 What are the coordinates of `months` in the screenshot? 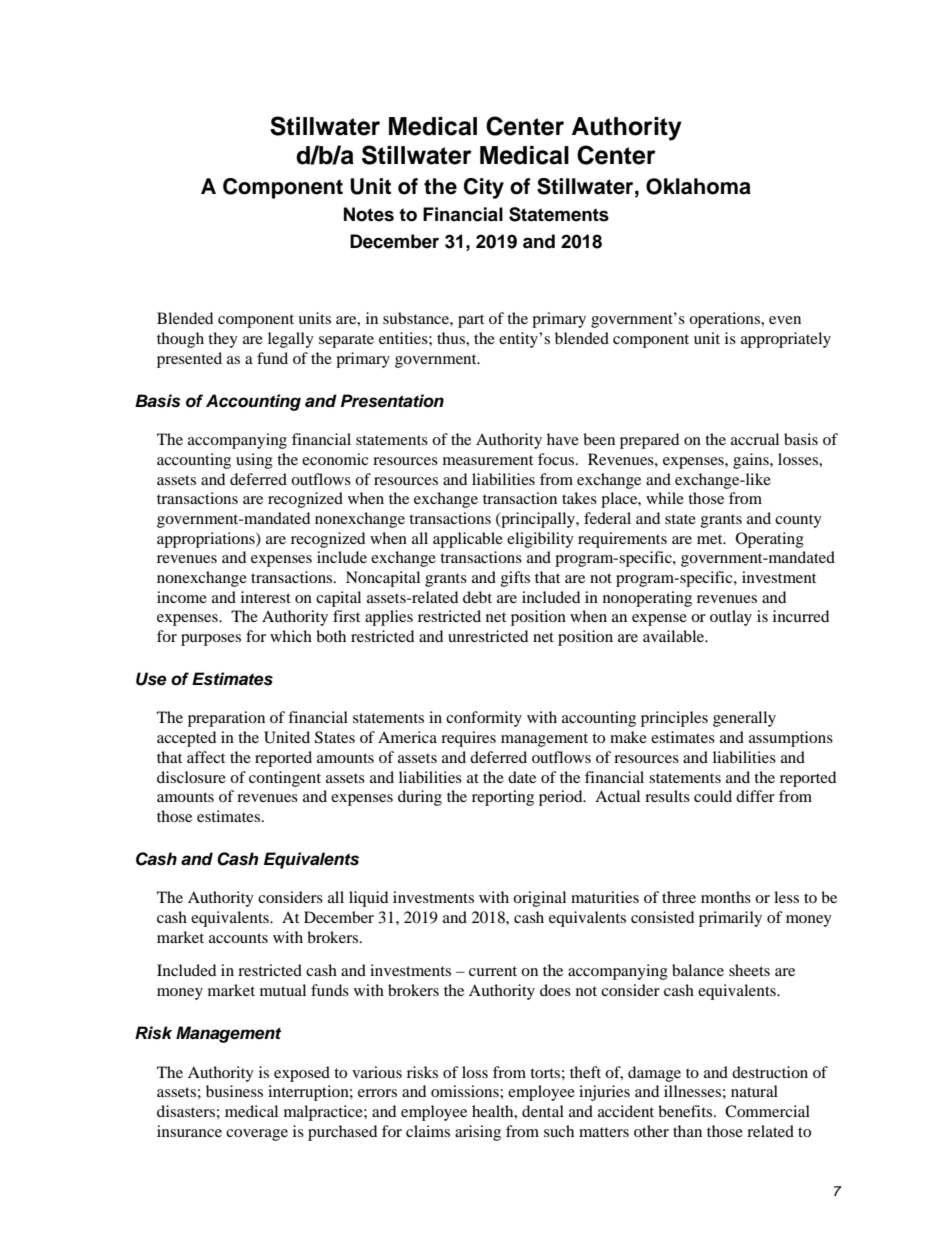 It's located at (726, 897).
